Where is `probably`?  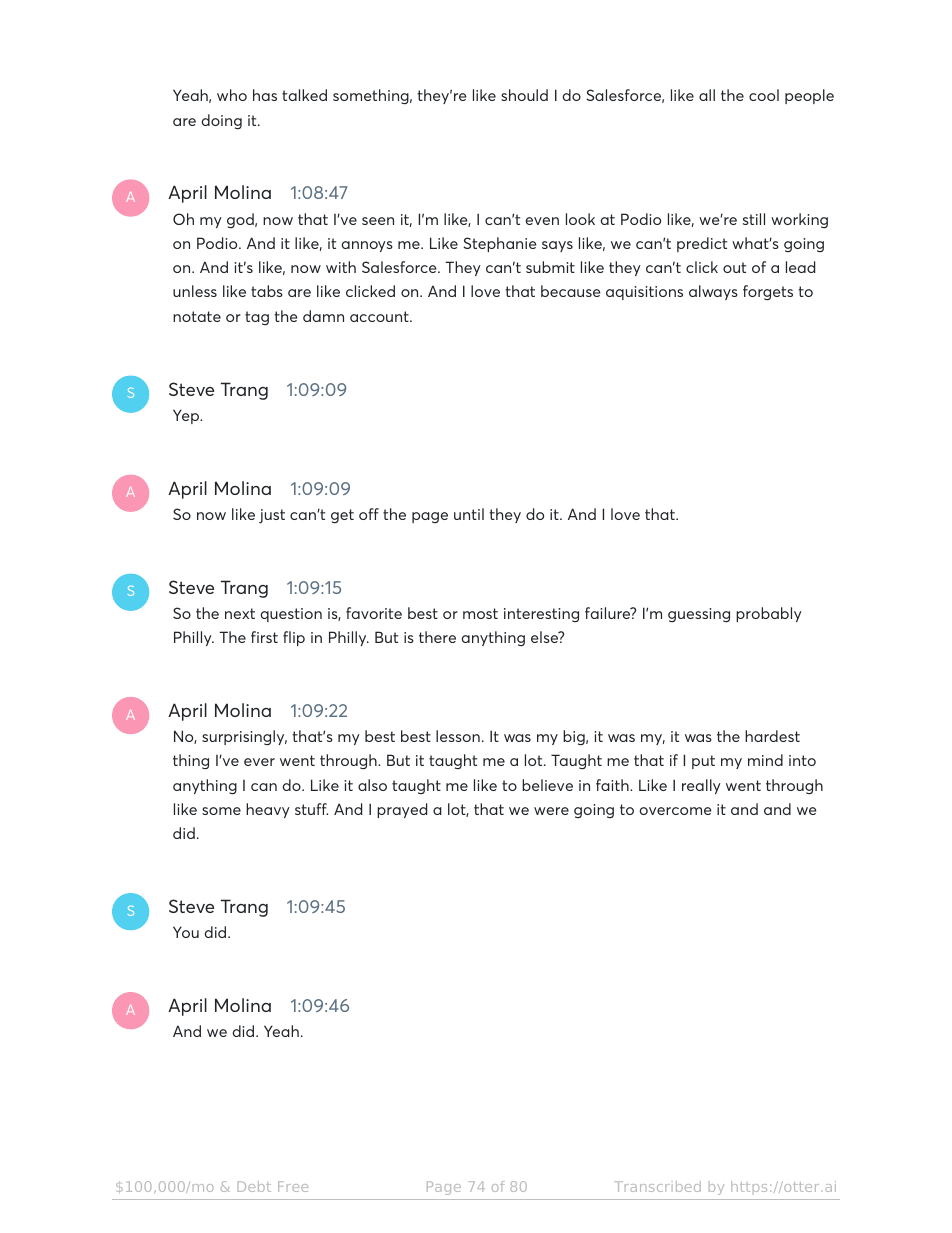 probably is located at coordinates (769, 614).
